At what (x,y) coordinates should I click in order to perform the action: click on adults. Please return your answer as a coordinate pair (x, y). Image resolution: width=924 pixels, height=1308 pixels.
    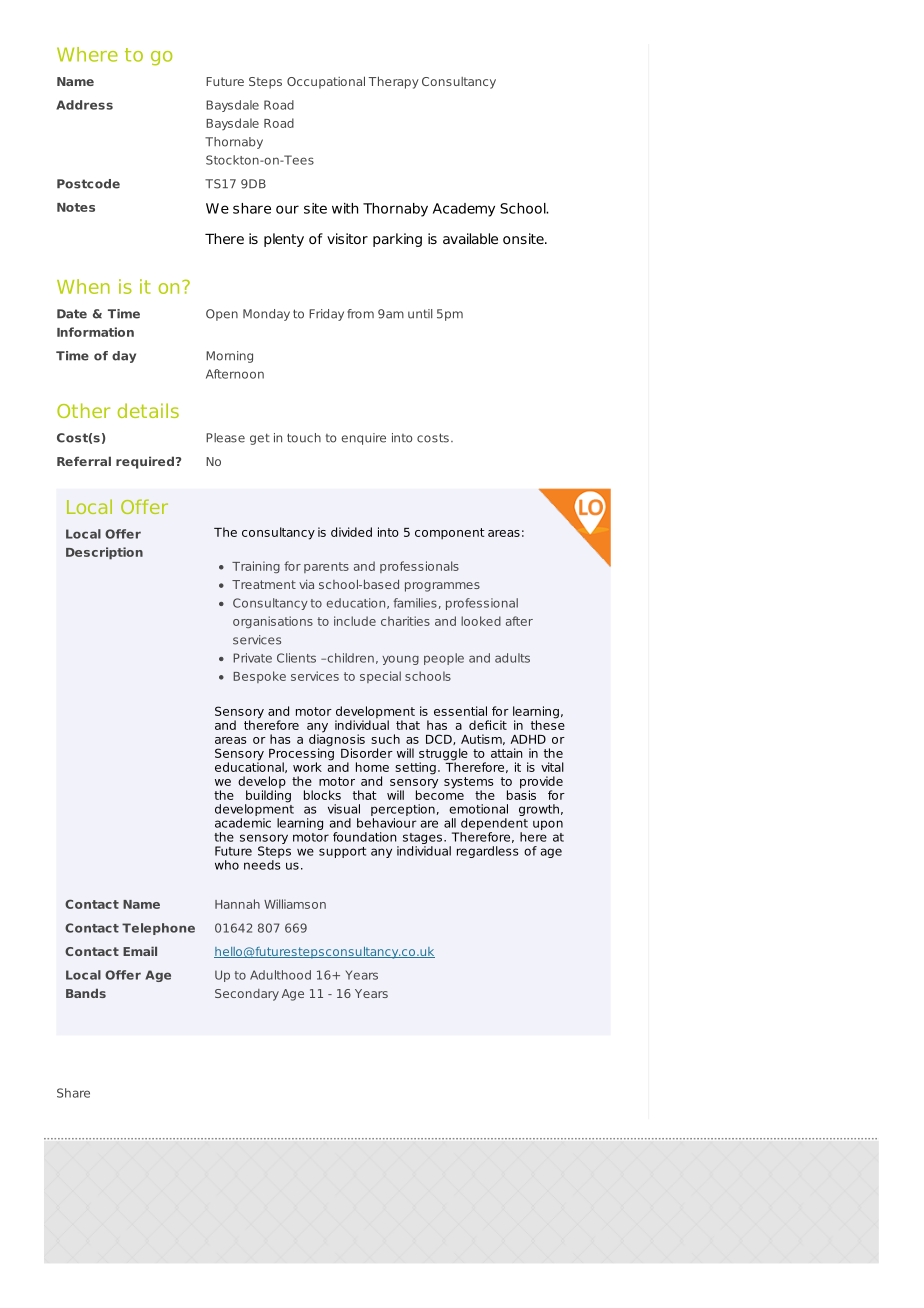
    Looking at the image, I should click on (512, 658).
